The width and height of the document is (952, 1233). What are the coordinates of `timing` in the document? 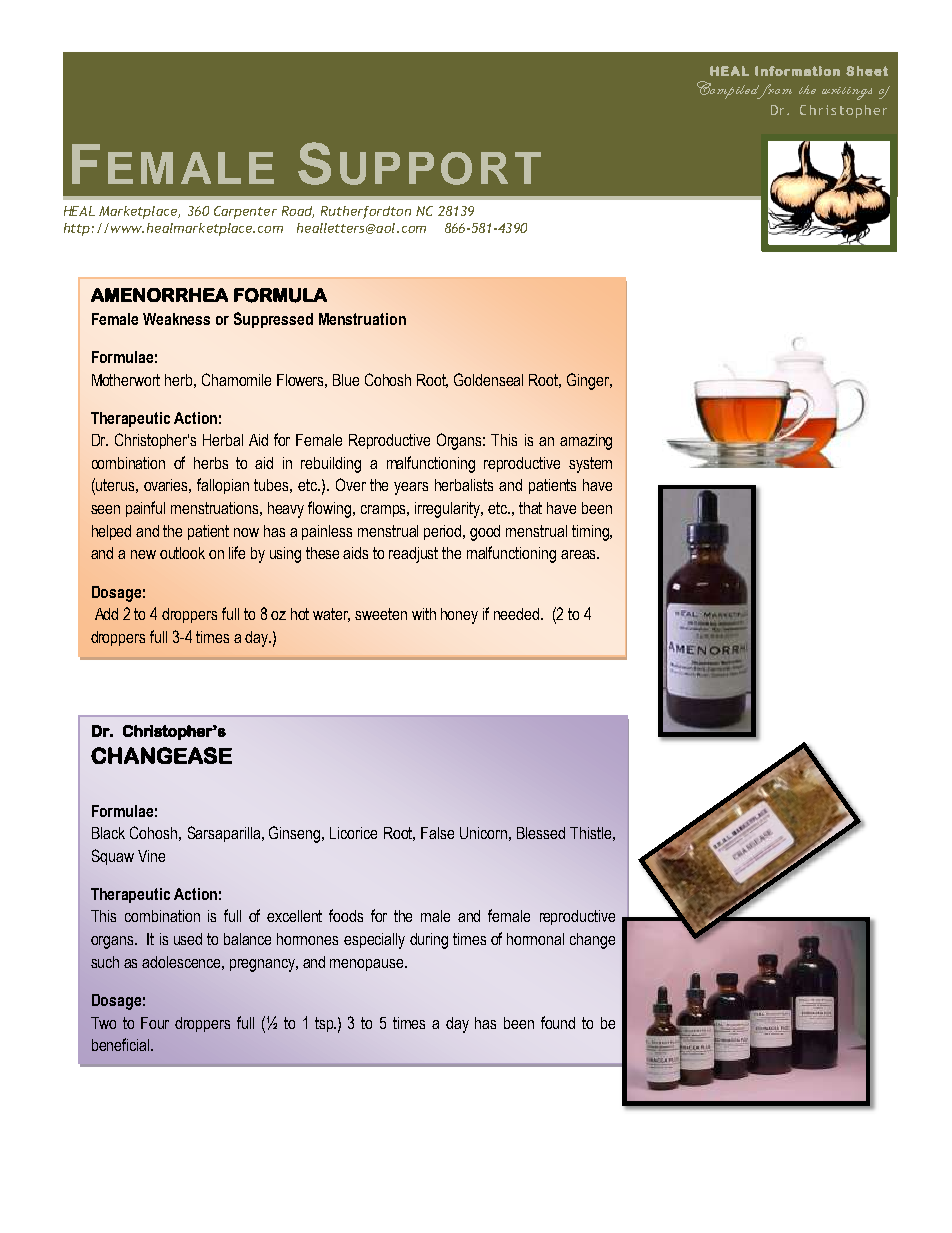 It's located at (591, 533).
